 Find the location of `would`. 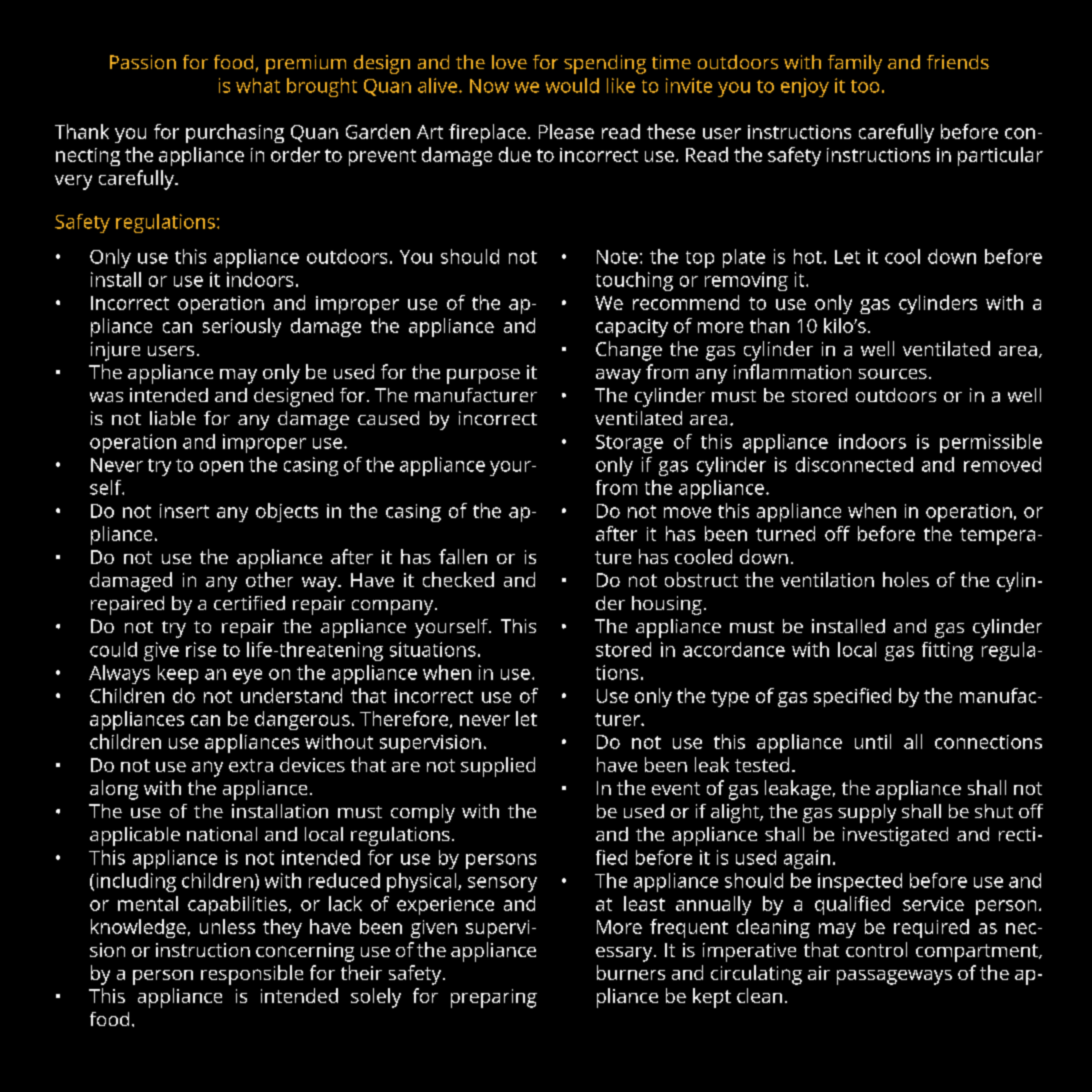

would is located at coordinates (572, 85).
